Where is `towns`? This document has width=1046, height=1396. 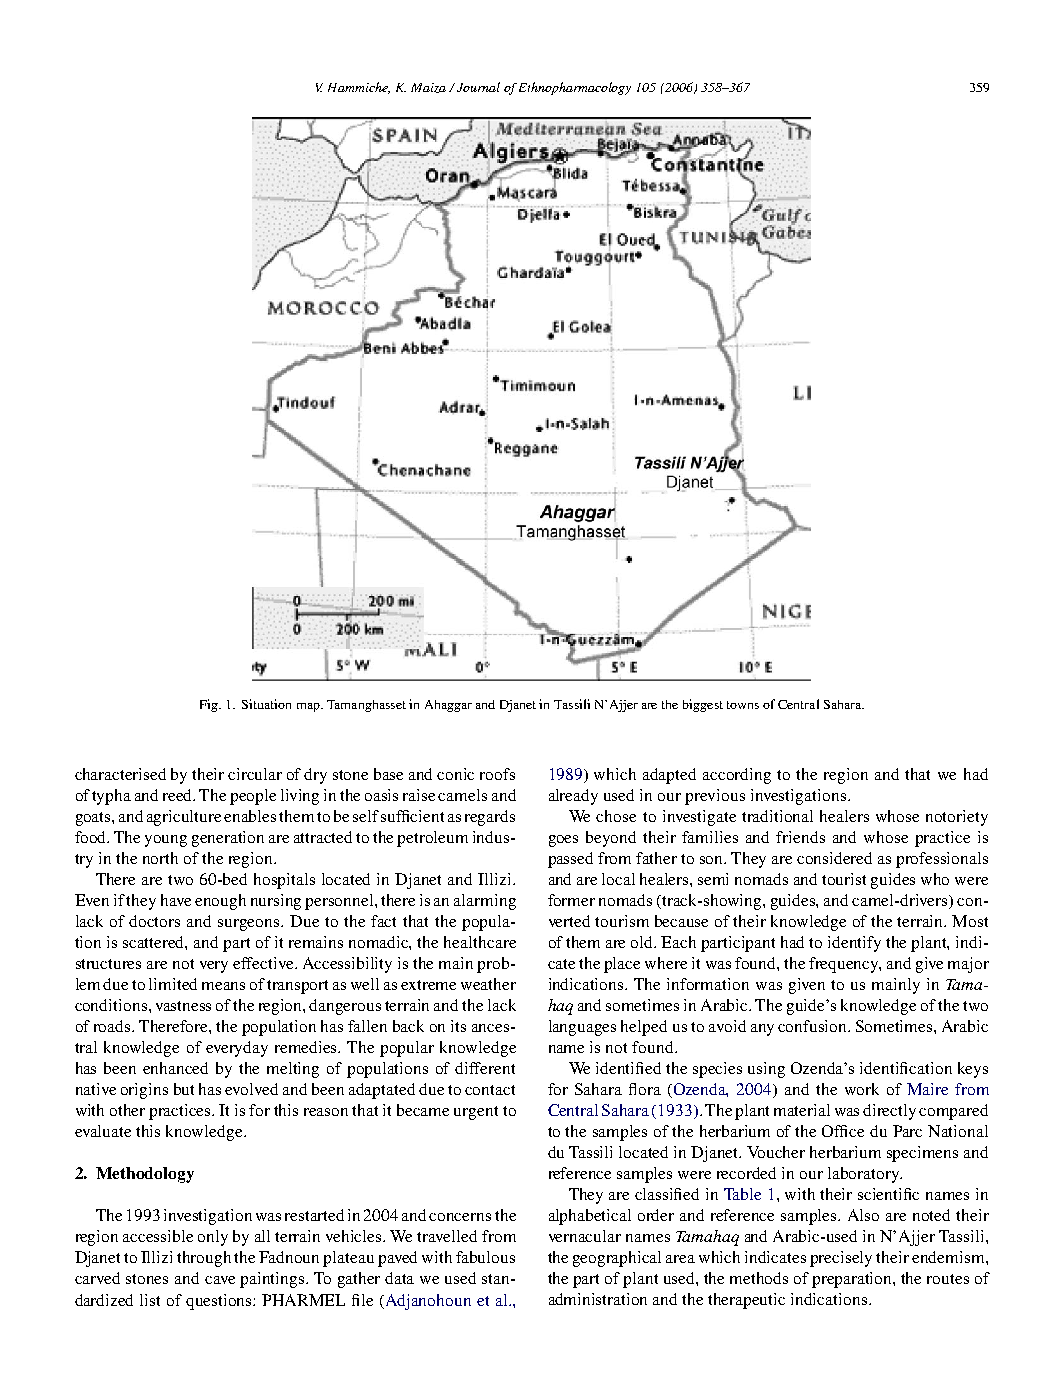 towns is located at coordinates (743, 705).
